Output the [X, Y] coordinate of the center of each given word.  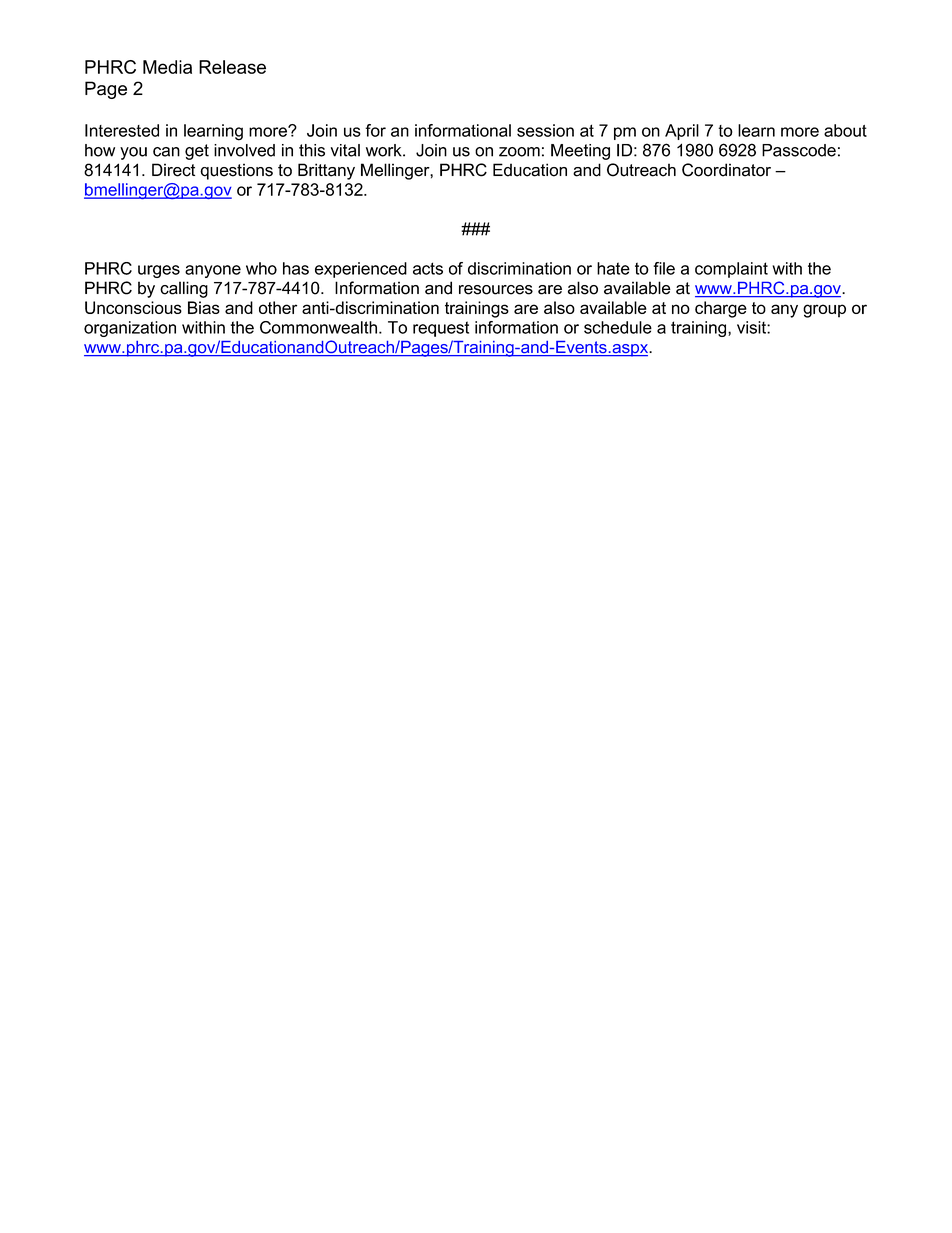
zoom [519, 152]
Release [232, 67]
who [261, 268]
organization [130, 329]
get [197, 152]
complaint [731, 270]
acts [428, 268]
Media [167, 67]
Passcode [799, 150]
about [845, 130]
